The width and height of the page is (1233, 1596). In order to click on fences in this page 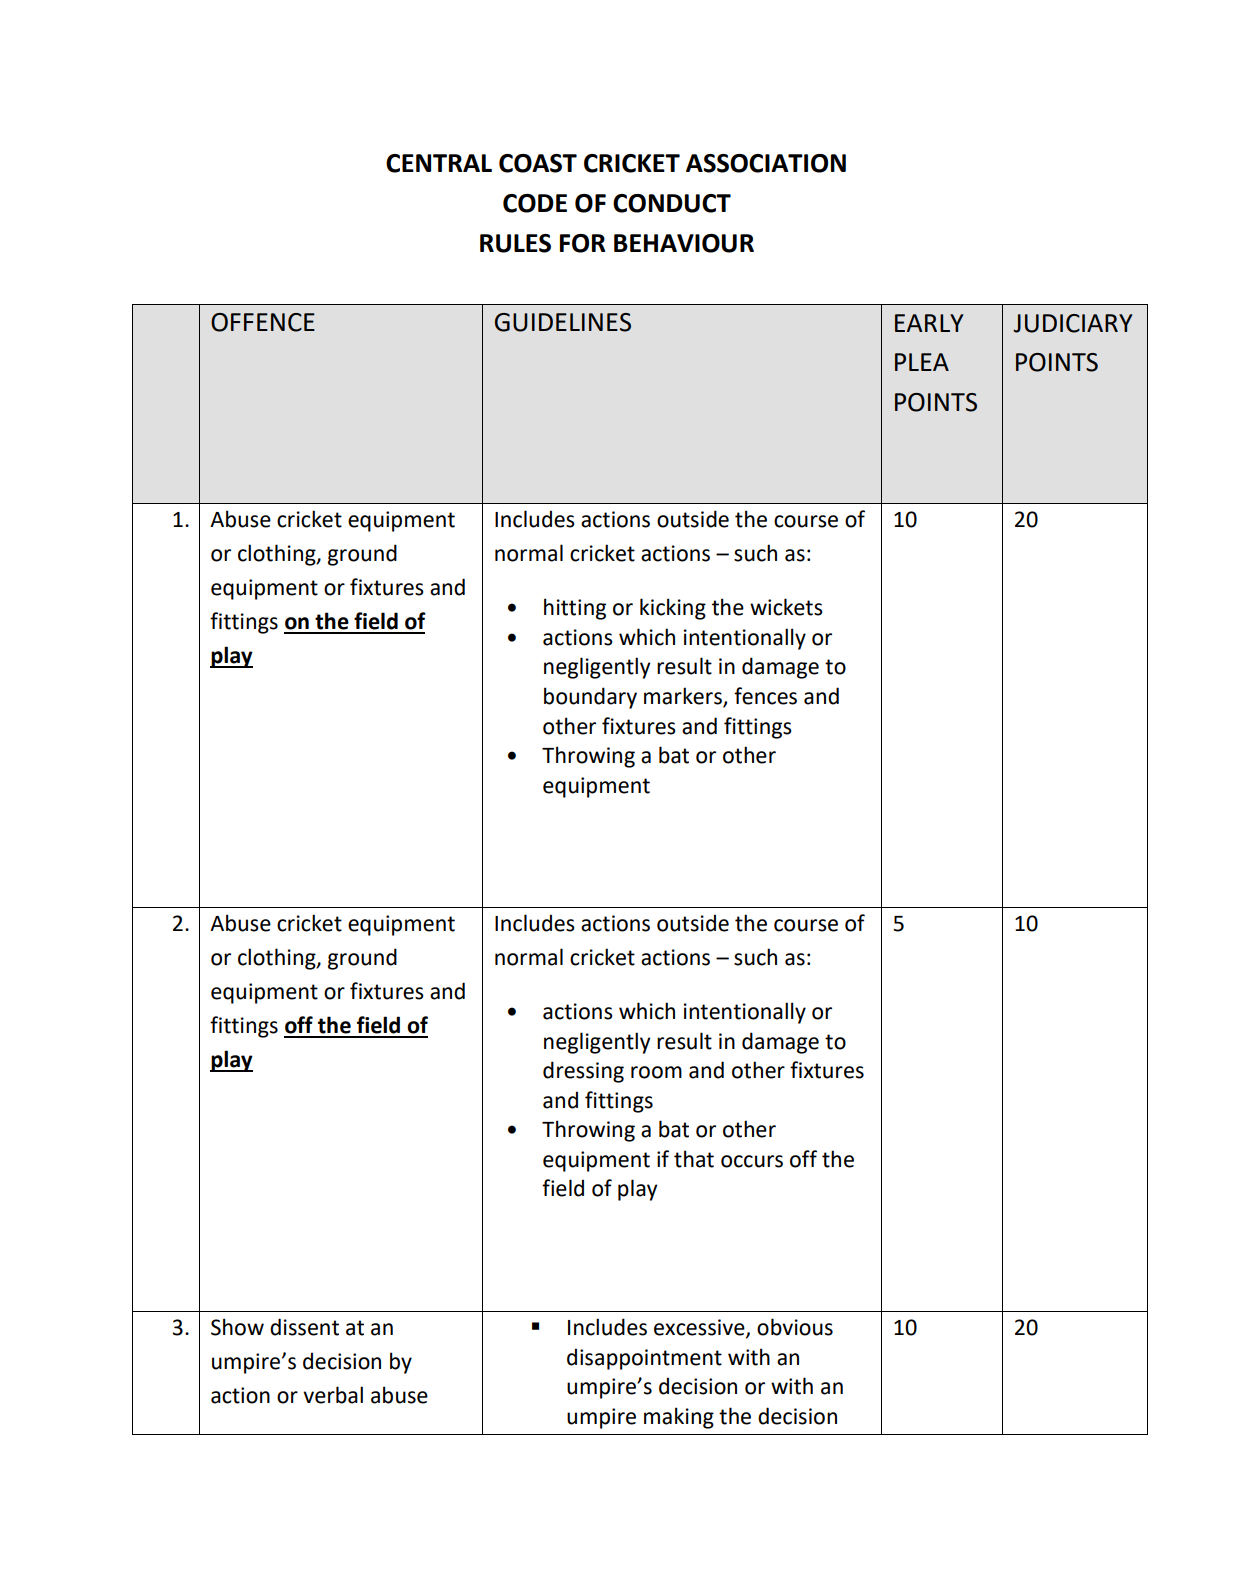, I will do `click(765, 696)`.
